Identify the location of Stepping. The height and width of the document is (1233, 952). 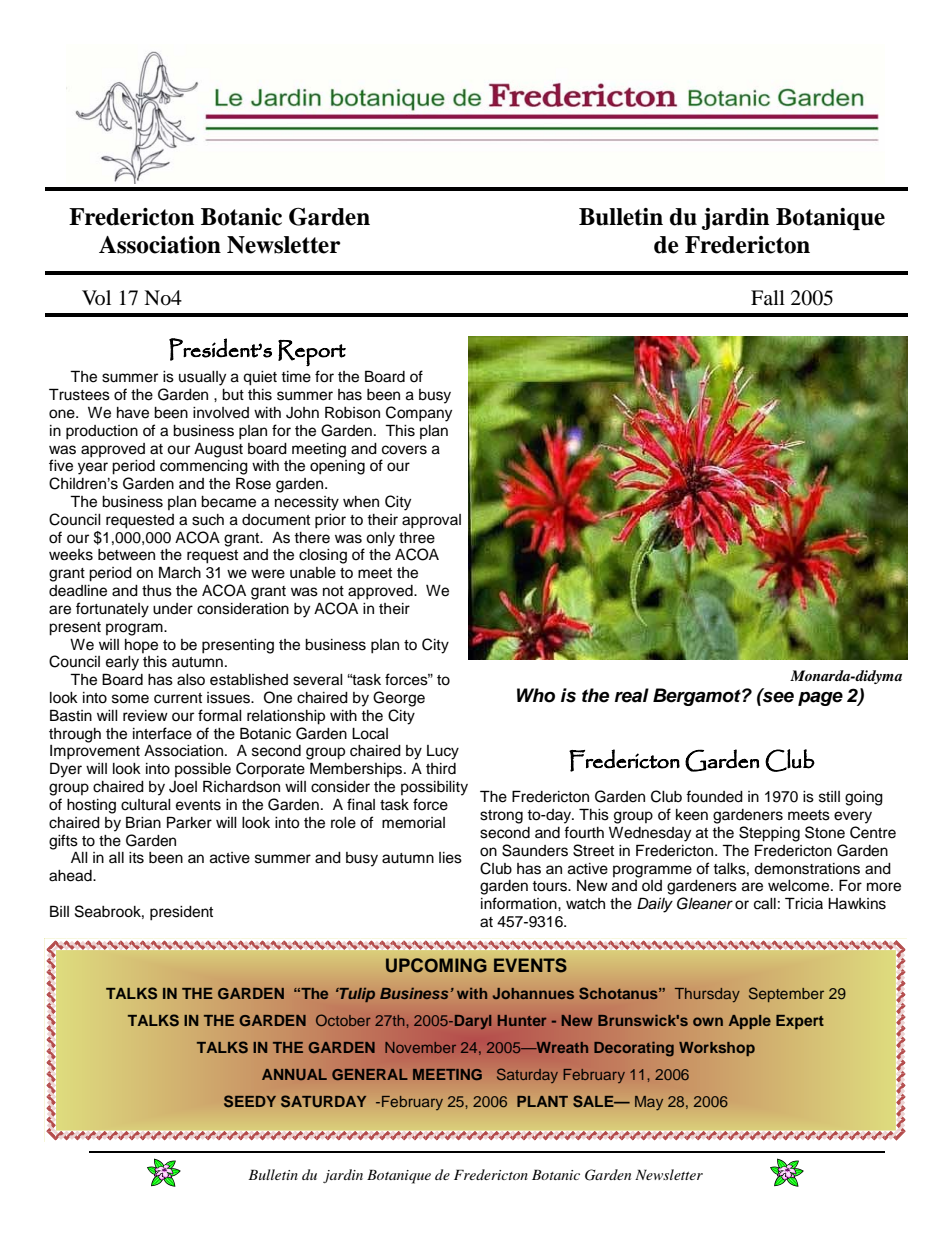
(769, 834).
